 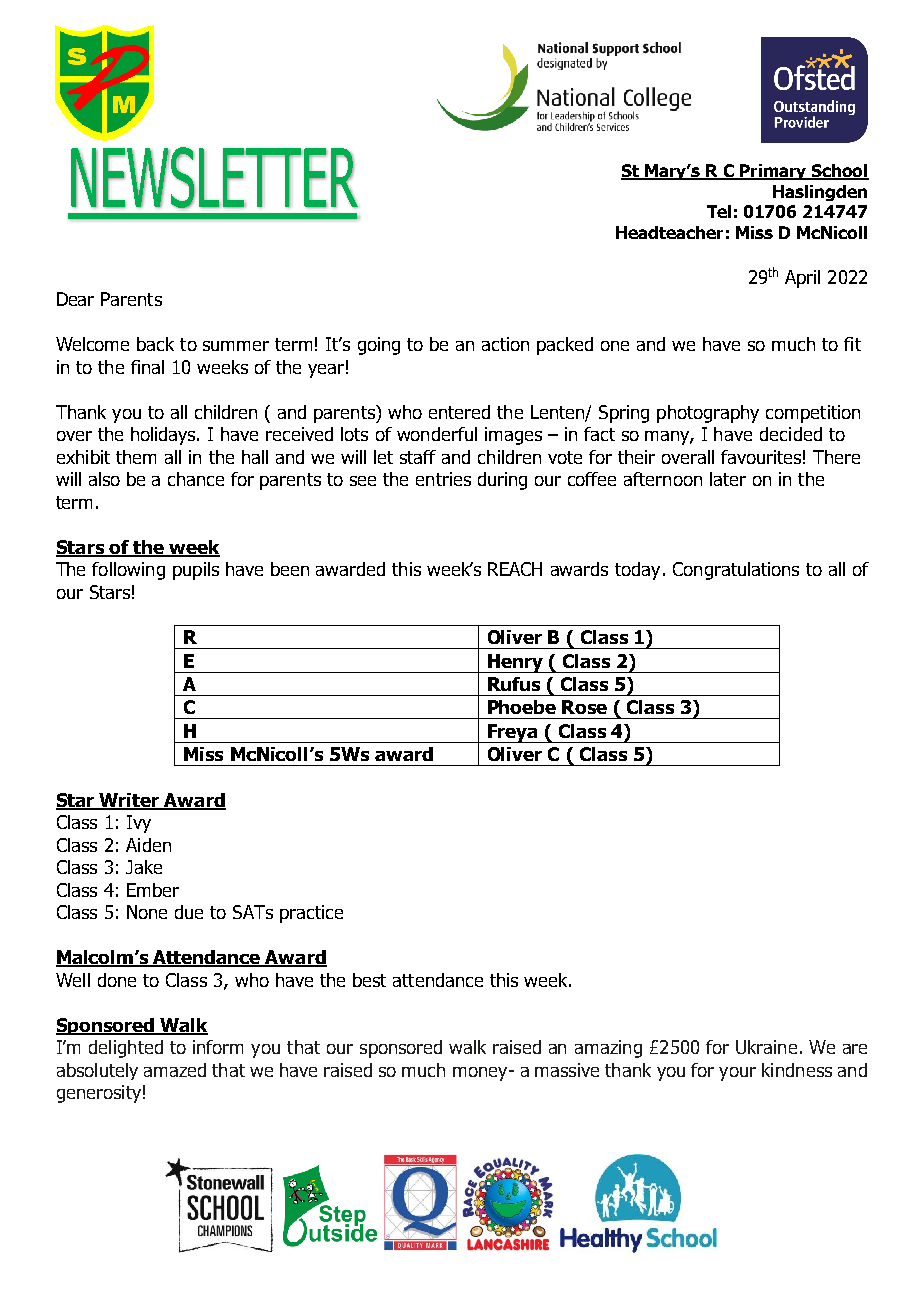 What do you see at coordinates (75, 299) in the page?
I see `Dear` at bounding box center [75, 299].
